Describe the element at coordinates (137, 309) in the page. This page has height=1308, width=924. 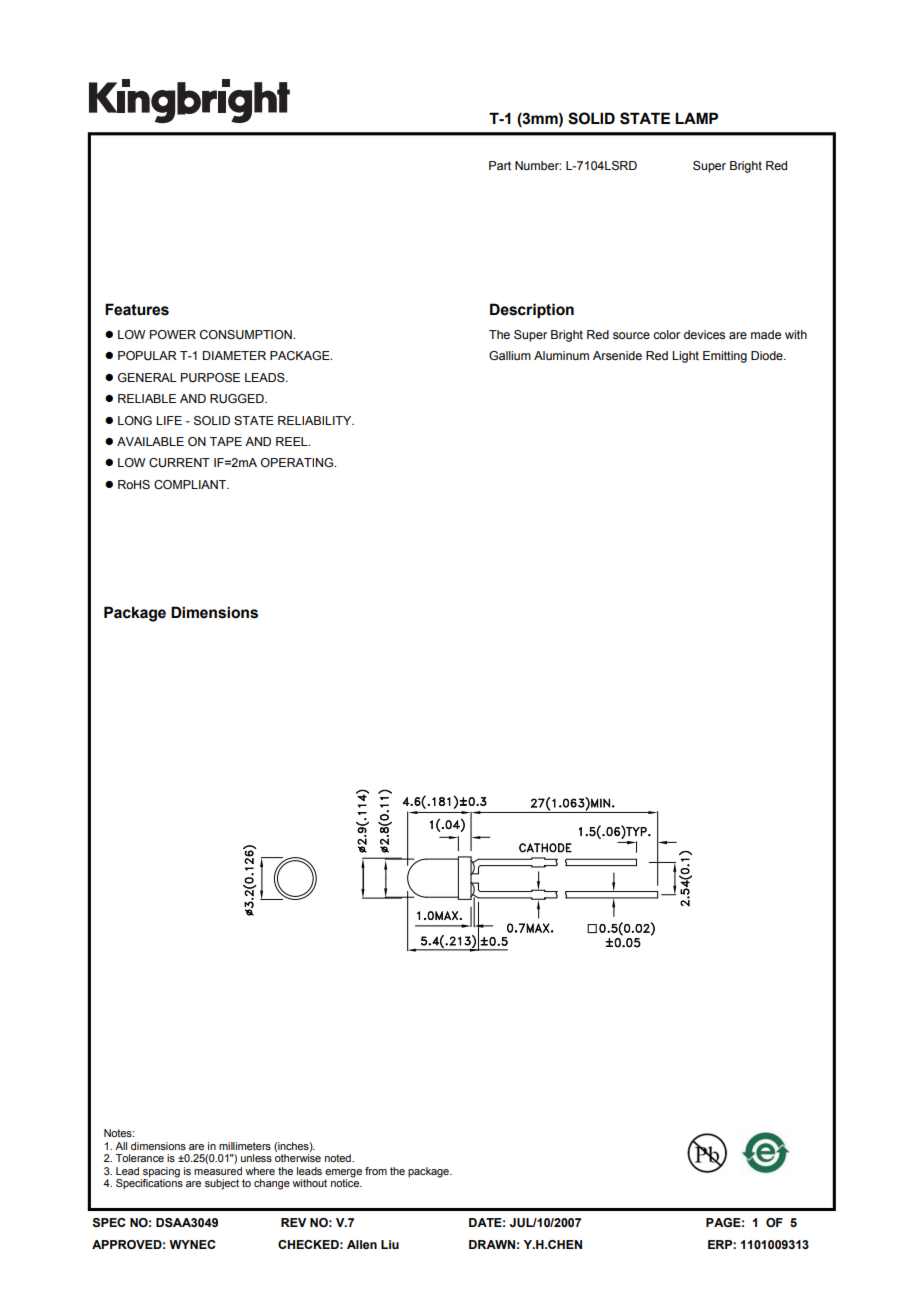
I see `Features` at that location.
